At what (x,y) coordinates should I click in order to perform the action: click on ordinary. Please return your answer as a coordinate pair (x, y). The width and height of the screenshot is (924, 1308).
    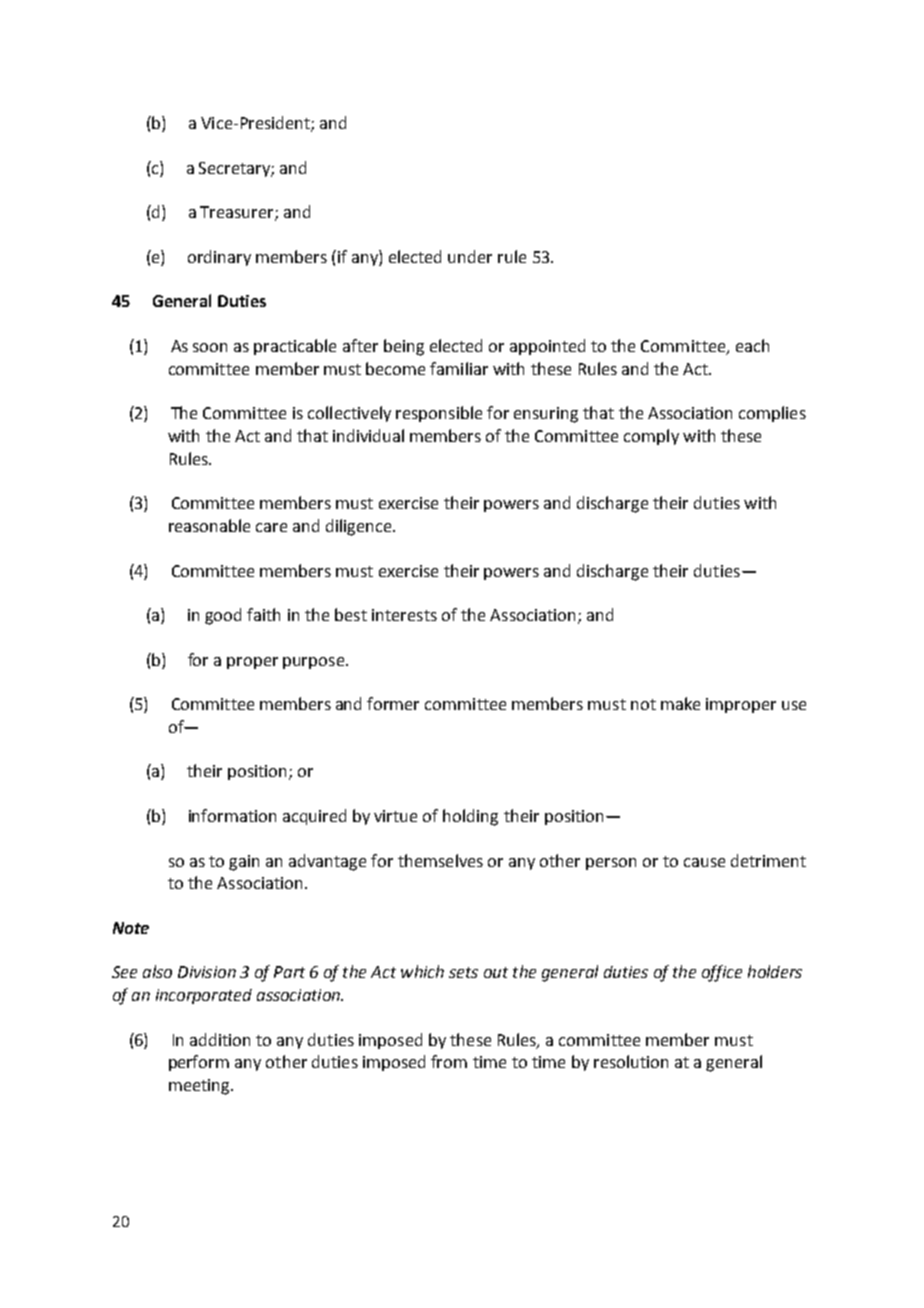
    Looking at the image, I should click on (219, 258).
